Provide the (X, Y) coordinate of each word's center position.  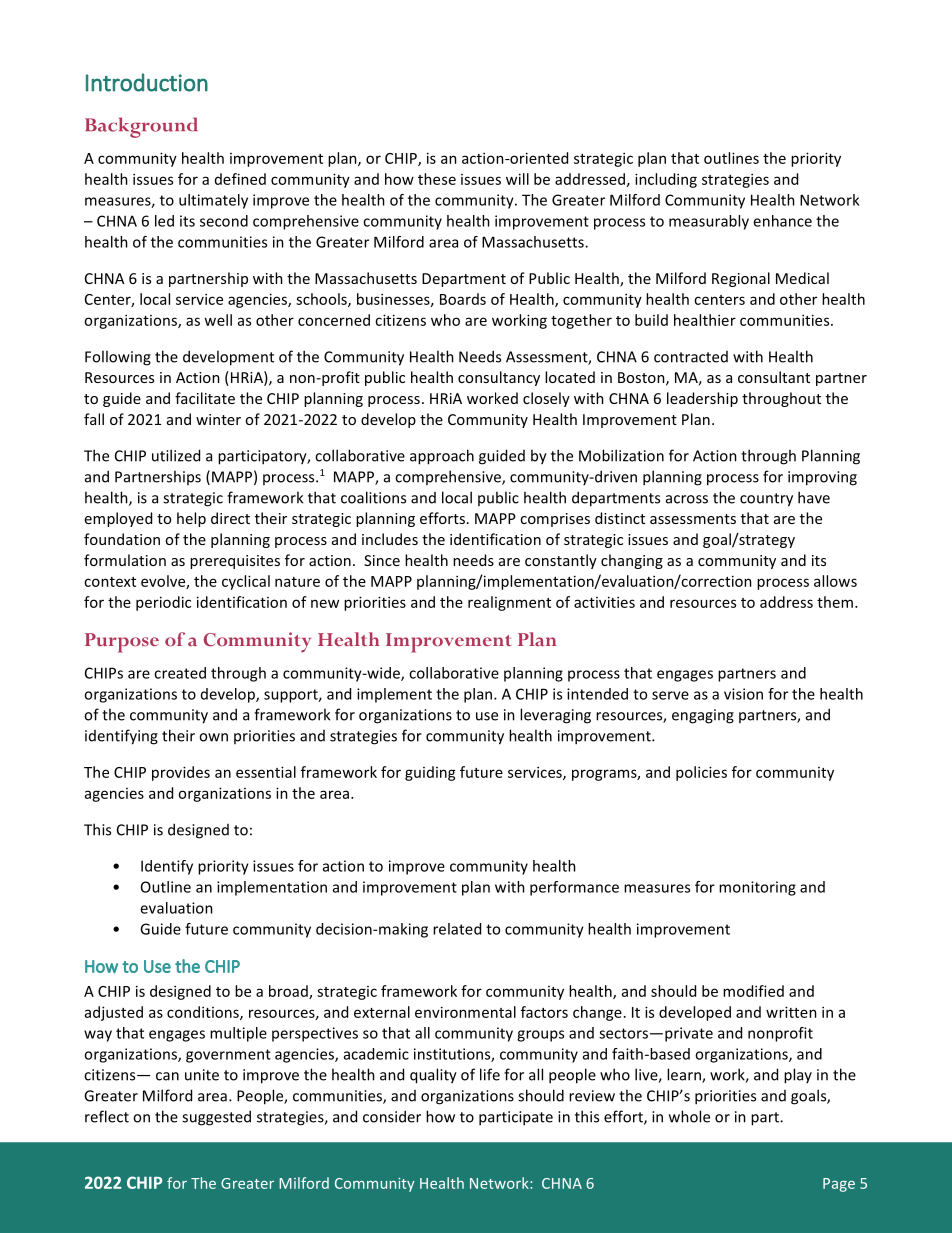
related (457, 929)
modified (753, 991)
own (213, 737)
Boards (463, 299)
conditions (204, 1013)
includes (390, 539)
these (437, 179)
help (191, 519)
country (766, 500)
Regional (741, 279)
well (218, 320)
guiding (430, 773)
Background (141, 127)
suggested (216, 1118)
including (666, 180)
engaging (703, 716)
